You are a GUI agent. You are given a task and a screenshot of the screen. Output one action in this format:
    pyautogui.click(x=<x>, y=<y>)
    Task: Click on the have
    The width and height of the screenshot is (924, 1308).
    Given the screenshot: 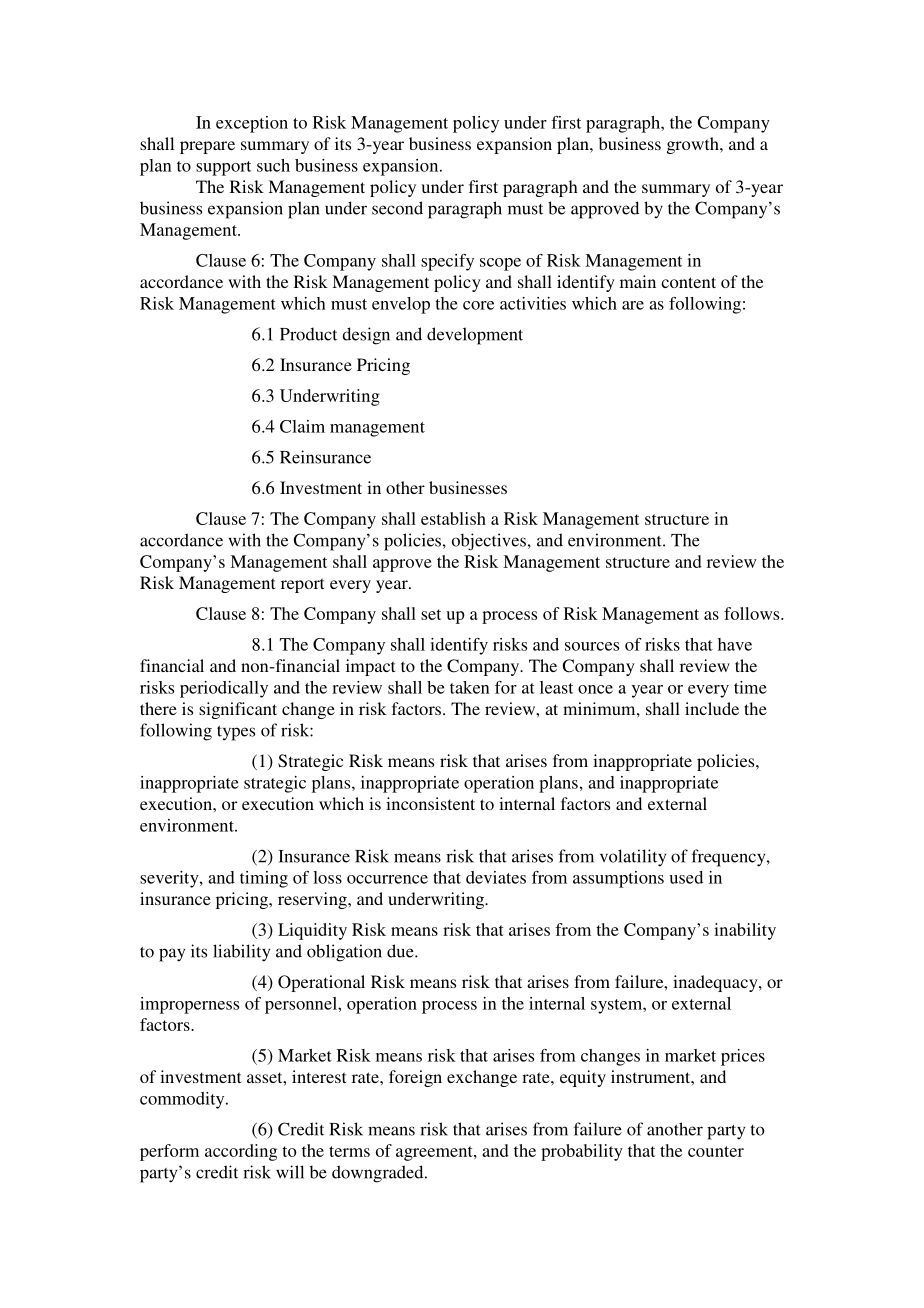 What is the action you would take?
    pyautogui.click(x=735, y=644)
